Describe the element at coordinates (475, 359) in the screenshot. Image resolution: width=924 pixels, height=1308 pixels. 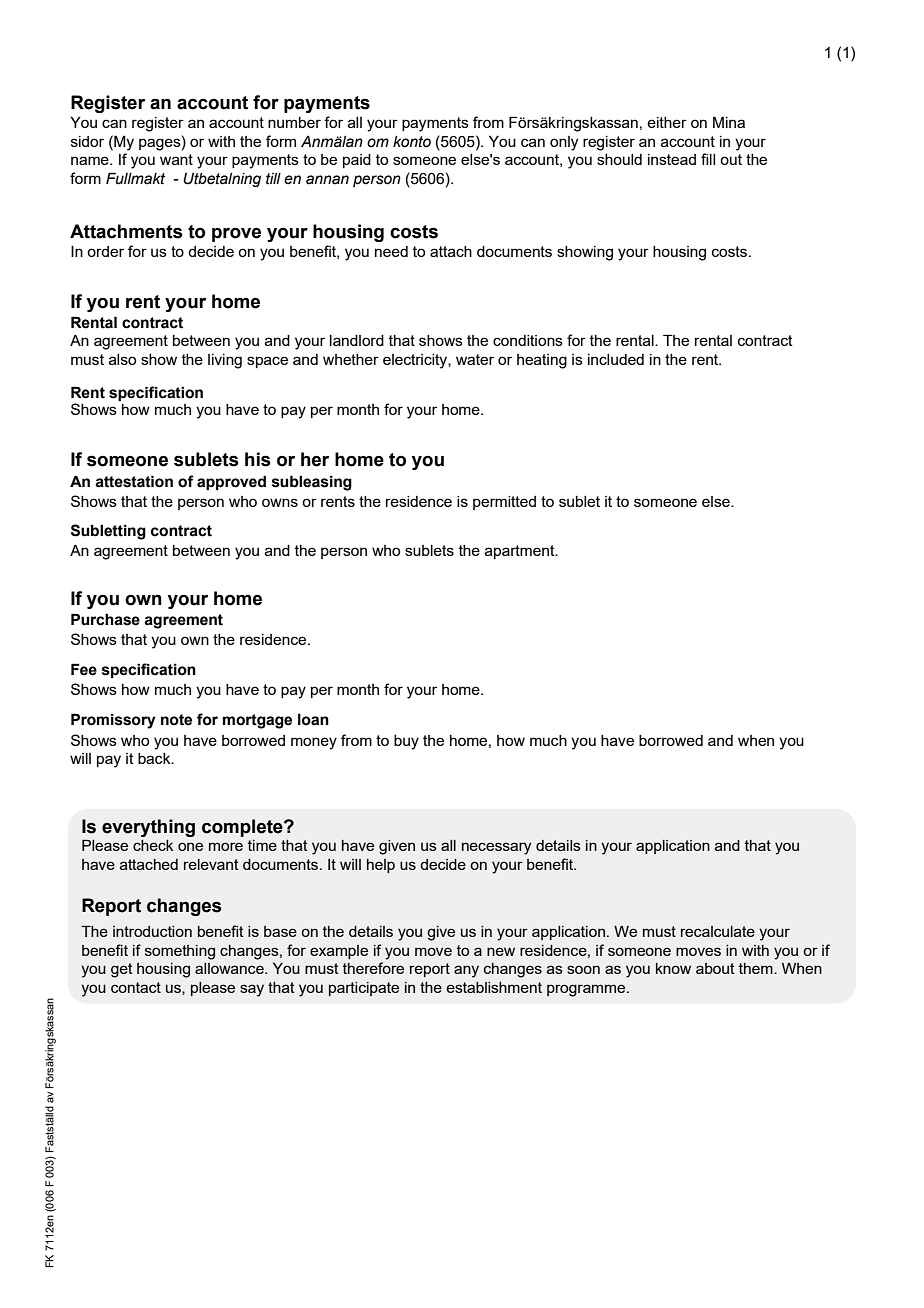
I see `water` at that location.
